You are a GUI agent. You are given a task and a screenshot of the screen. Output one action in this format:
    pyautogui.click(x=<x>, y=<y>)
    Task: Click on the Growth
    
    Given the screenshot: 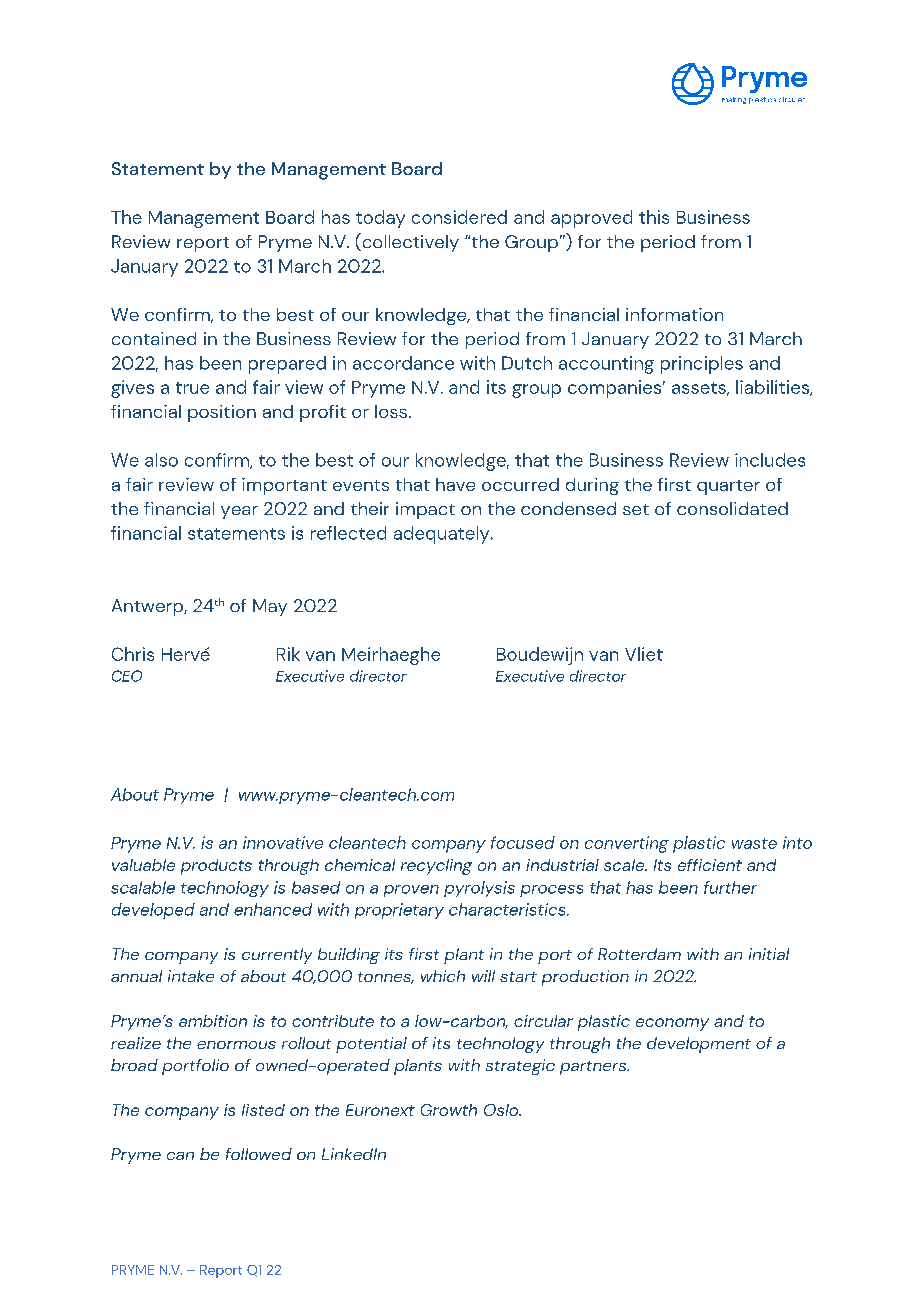 What is the action you would take?
    pyautogui.click(x=449, y=1110)
